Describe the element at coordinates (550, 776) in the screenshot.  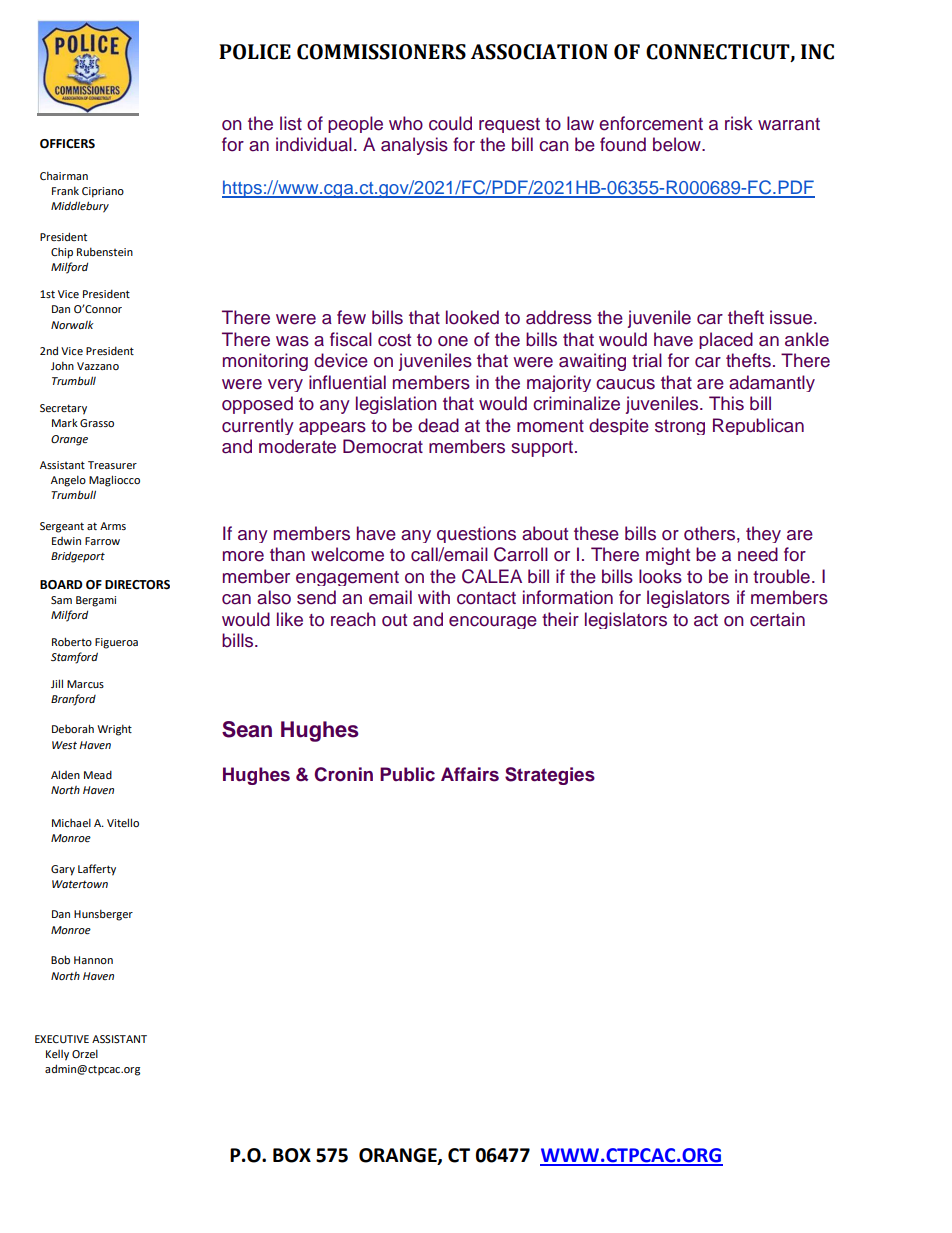
I see `Strategies` at that location.
